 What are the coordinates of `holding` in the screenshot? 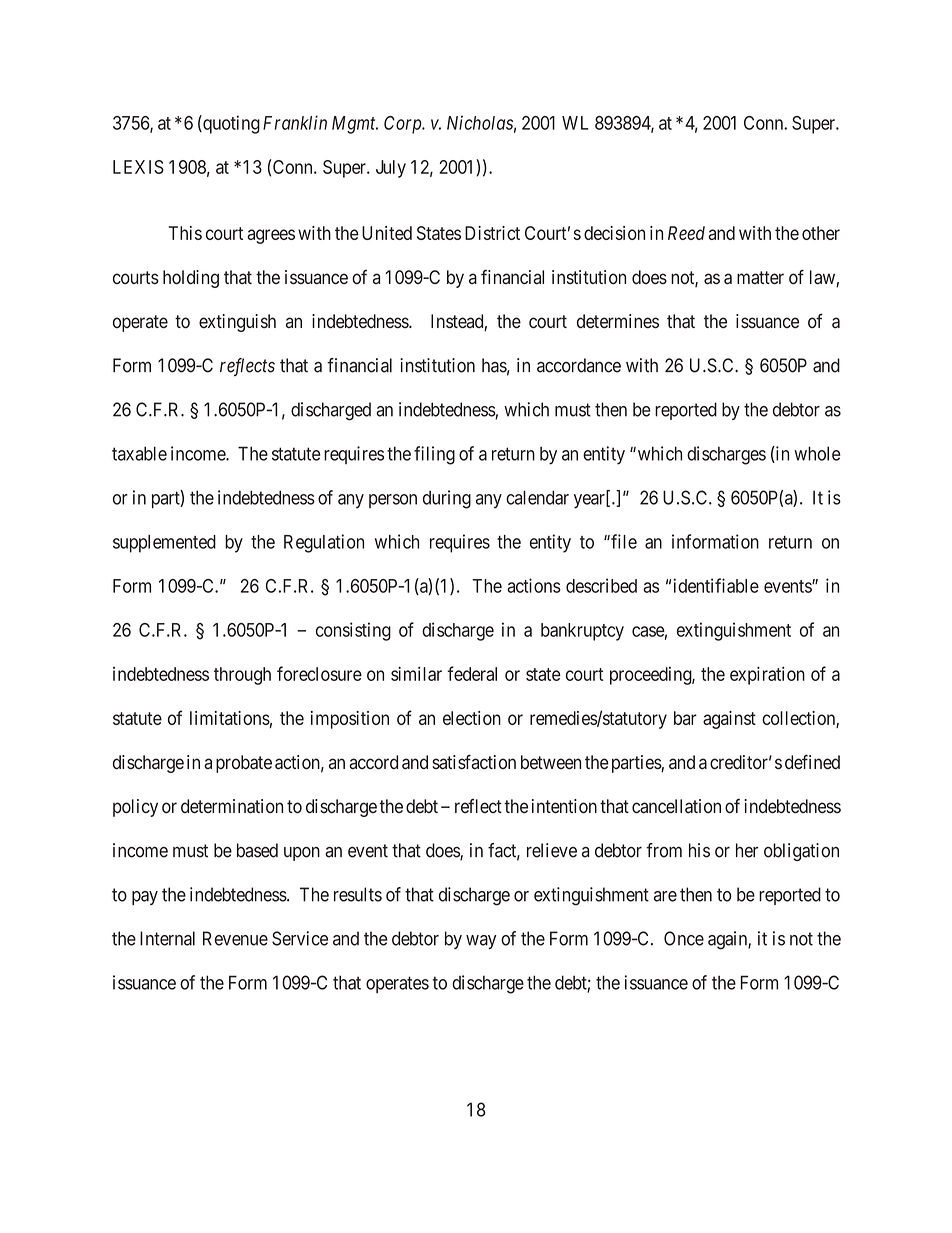 It's located at (191, 279).
